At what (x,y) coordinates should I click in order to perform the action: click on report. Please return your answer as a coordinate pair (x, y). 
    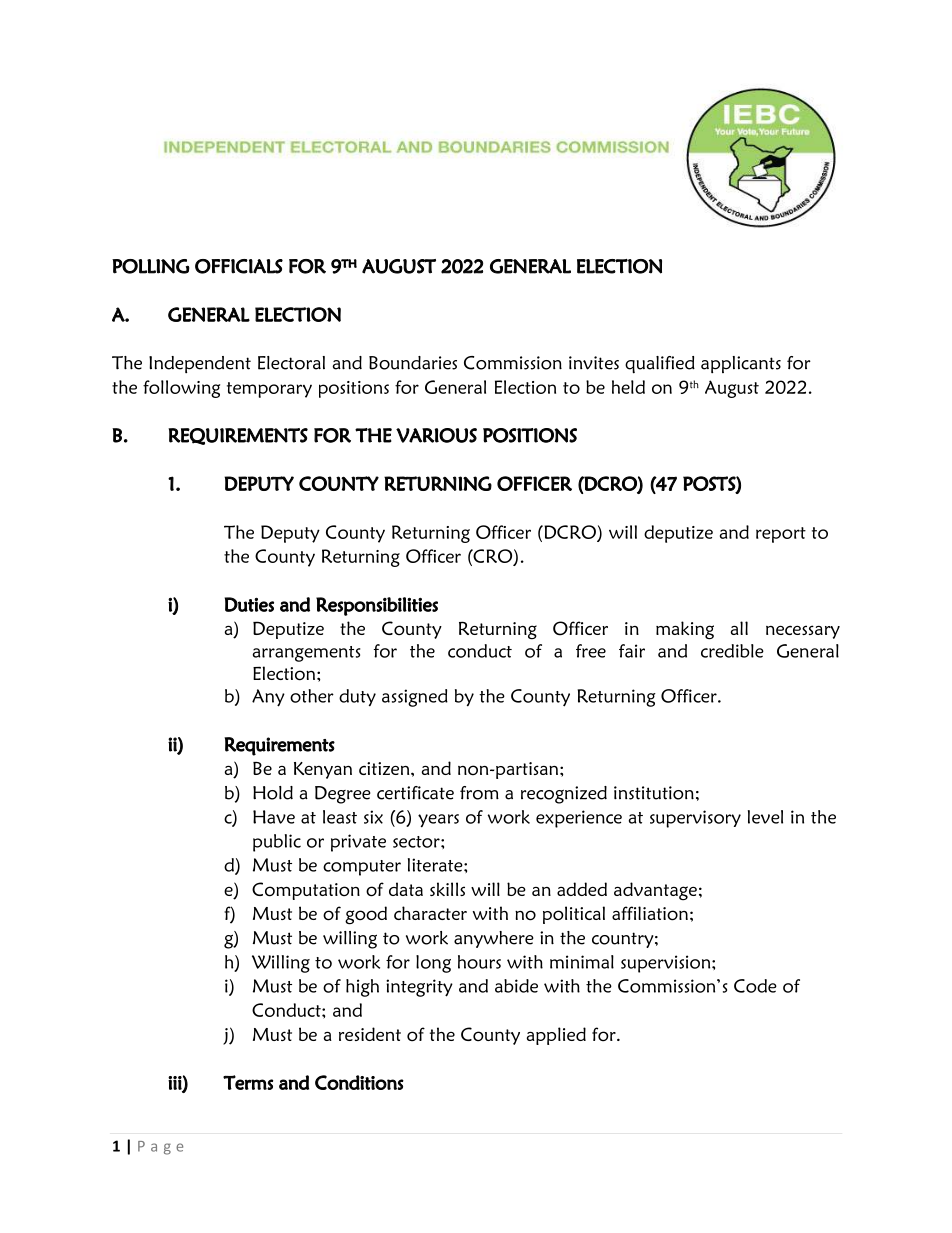
    Looking at the image, I should click on (781, 535).
